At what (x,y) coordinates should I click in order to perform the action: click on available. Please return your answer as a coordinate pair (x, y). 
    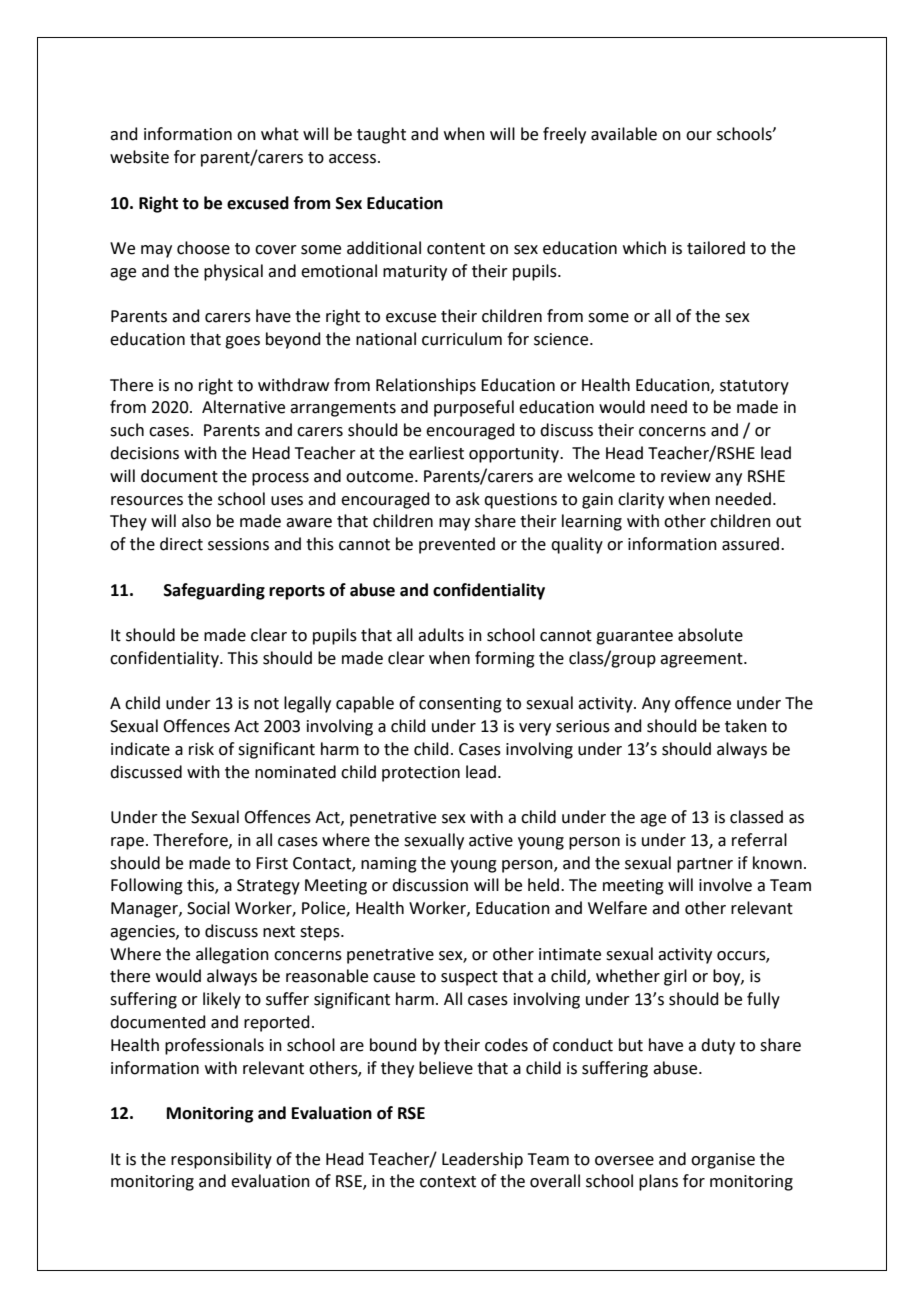
    Looking at the image, I should click on (624, 134).
